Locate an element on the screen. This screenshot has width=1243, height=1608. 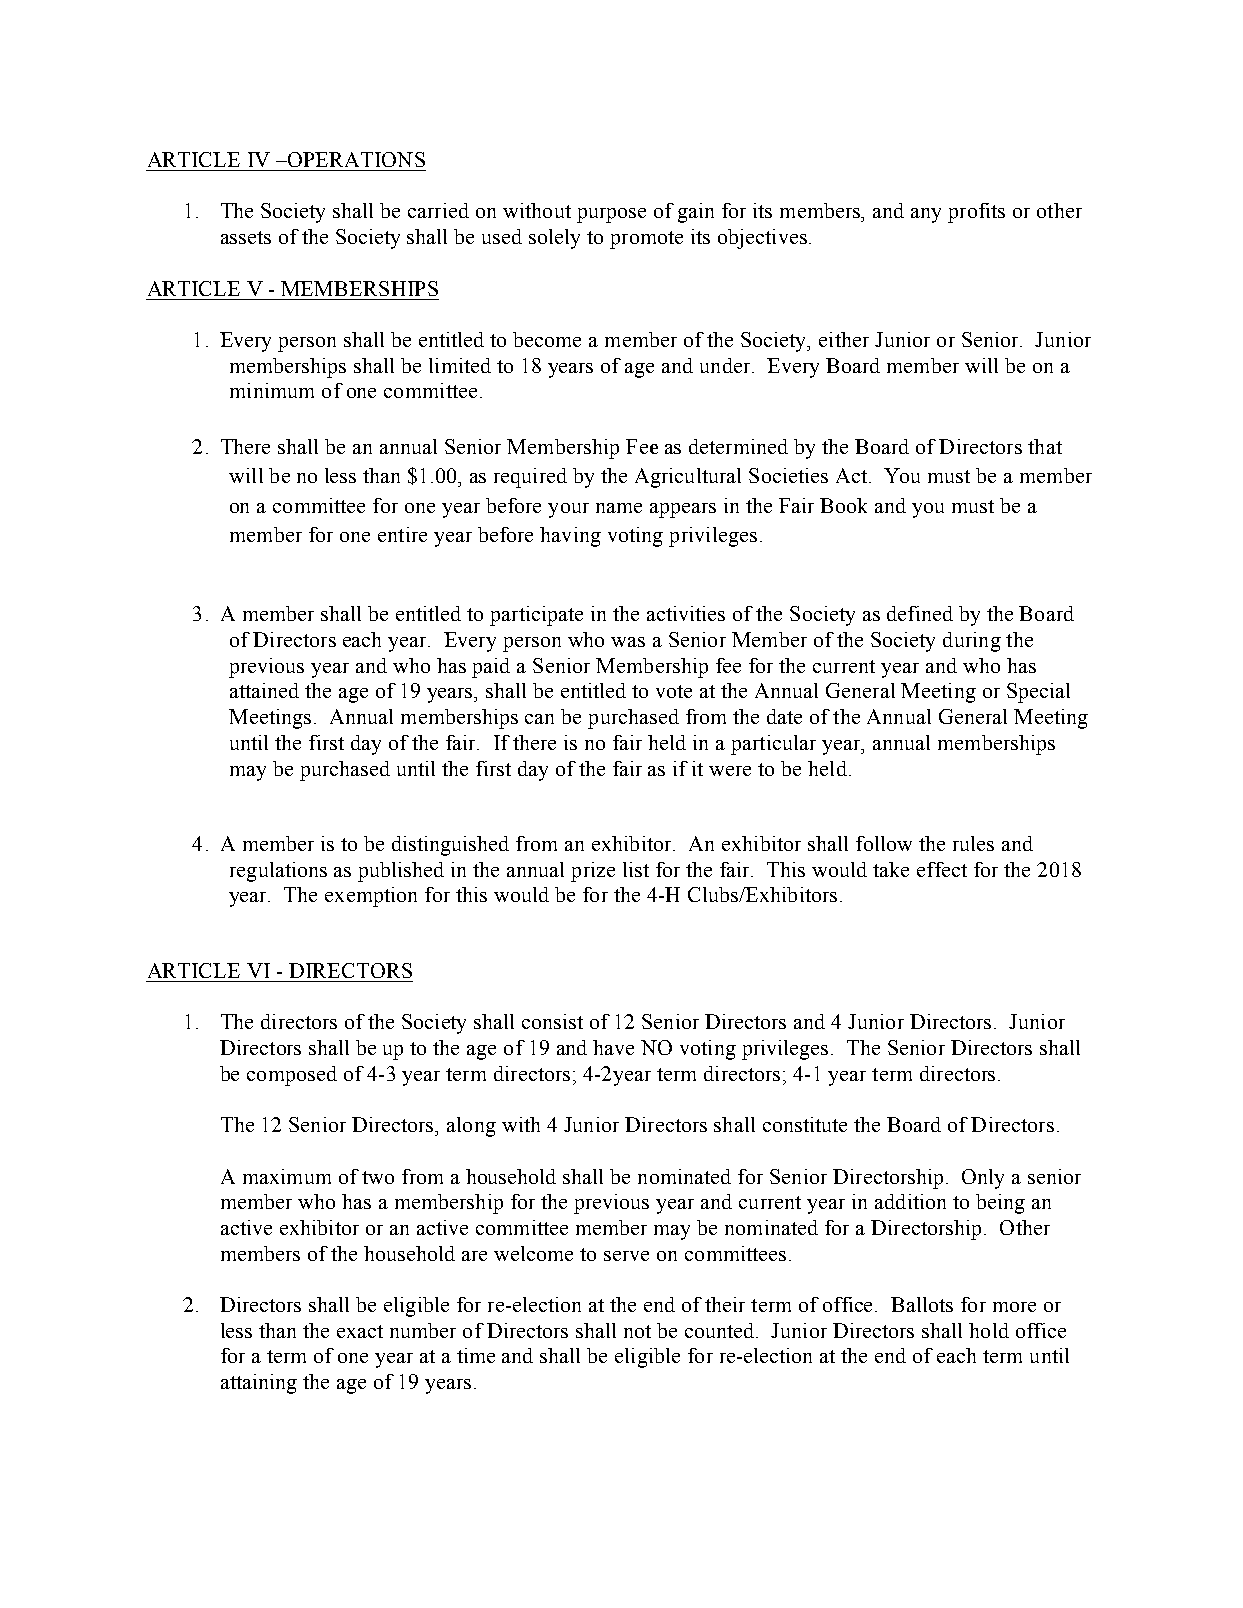
purpose is located at coordinates (611, 215).
